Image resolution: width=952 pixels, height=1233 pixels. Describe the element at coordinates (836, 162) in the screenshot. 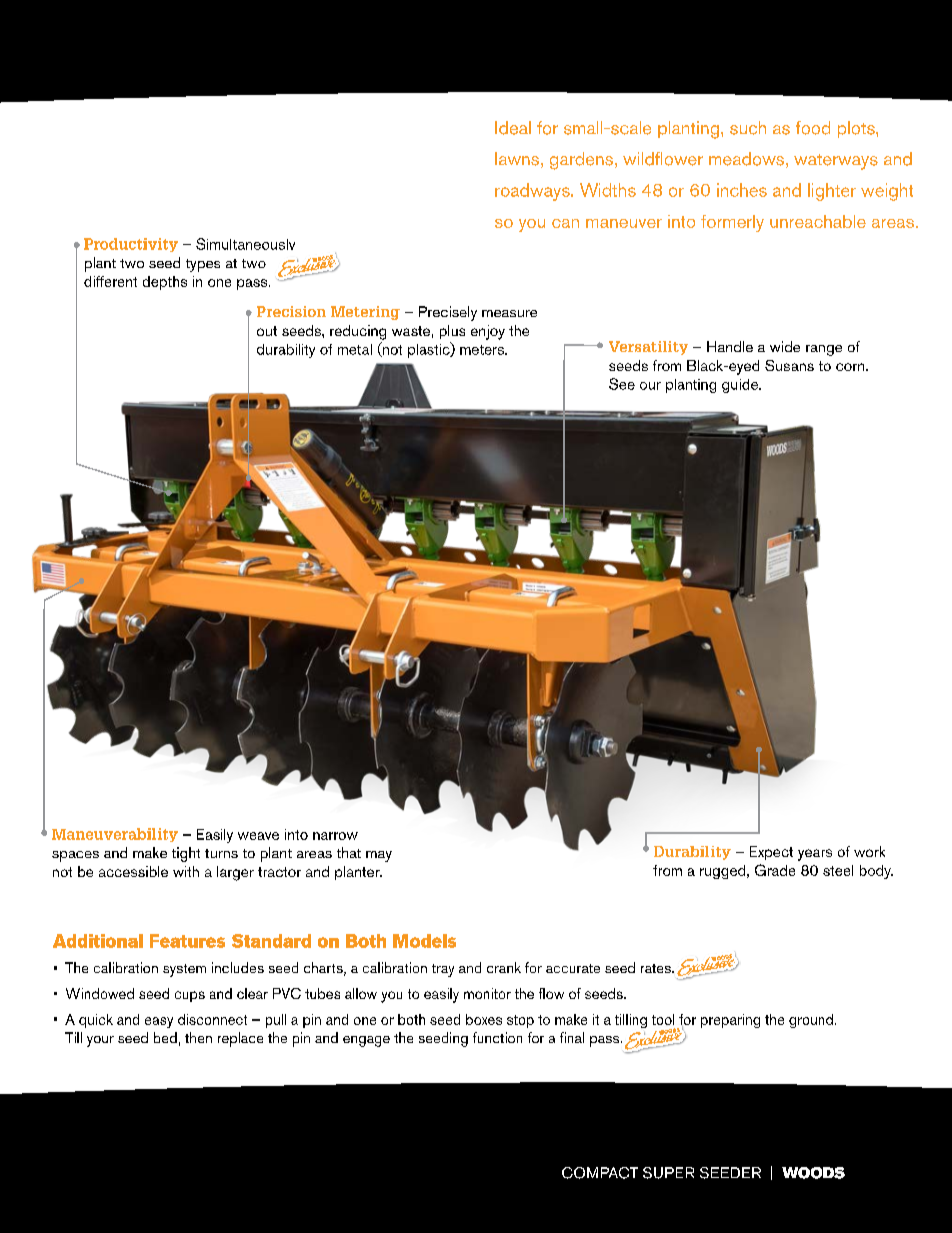

I see `waterways` at that location.
